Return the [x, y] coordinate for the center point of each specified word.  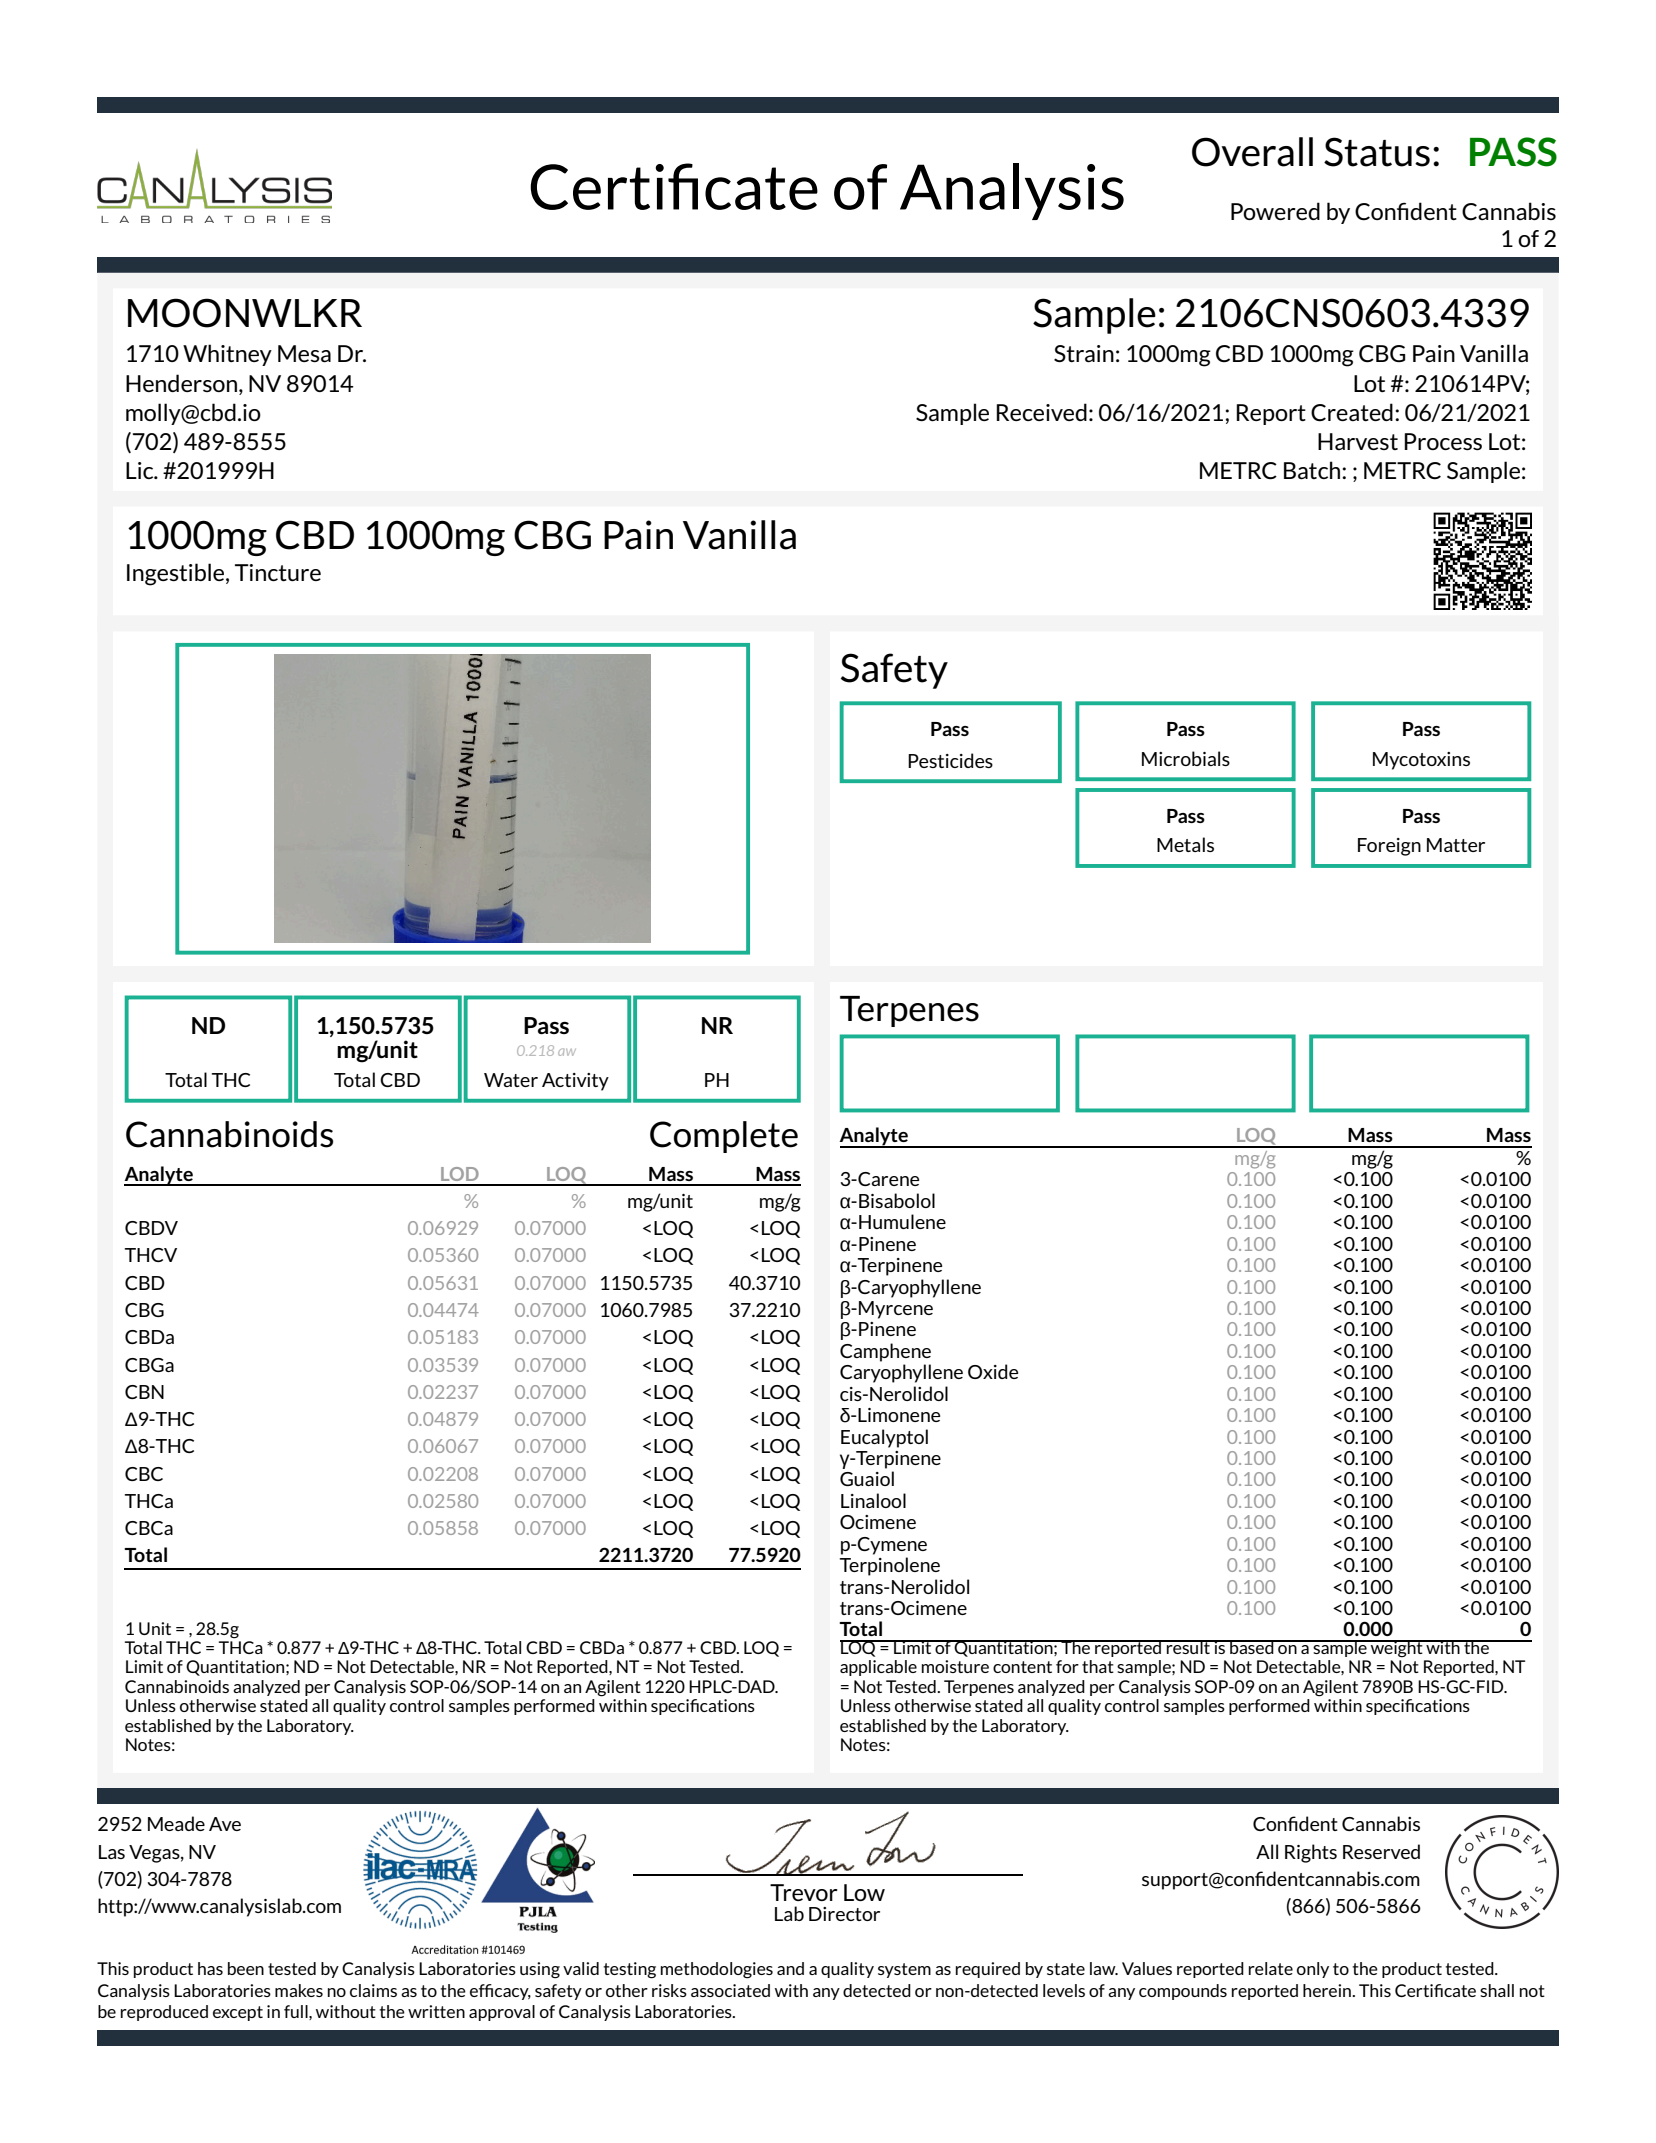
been [246, 1968]
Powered [1275, 211]
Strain [1084, 354]
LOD [460, 1174]
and [790, 1968]
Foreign [1389, 847]
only [1313, 1970]
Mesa [304, 354]
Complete [724, 1137]
